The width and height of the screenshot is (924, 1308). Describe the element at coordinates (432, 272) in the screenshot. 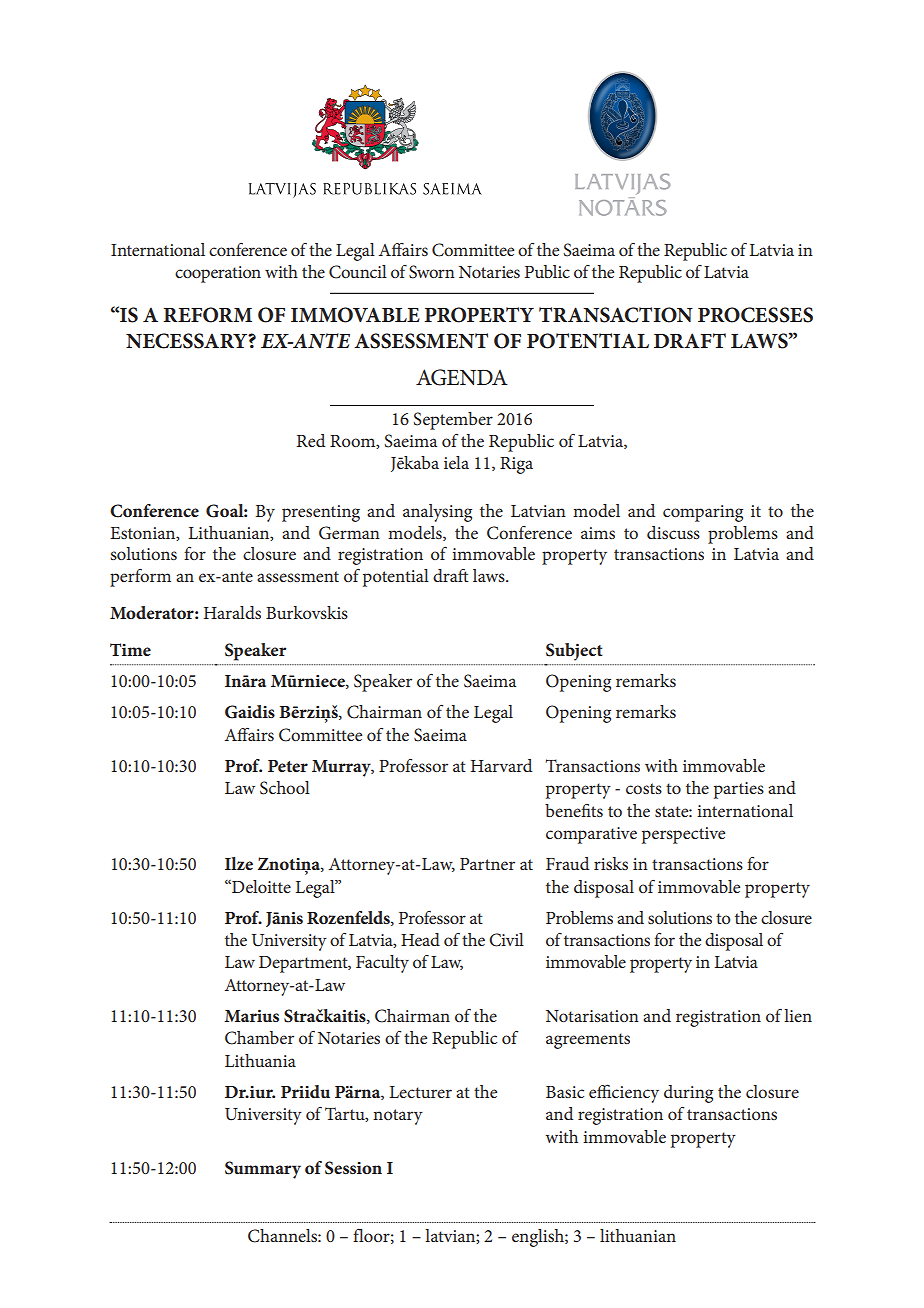

I see `Sworn` at that location.
